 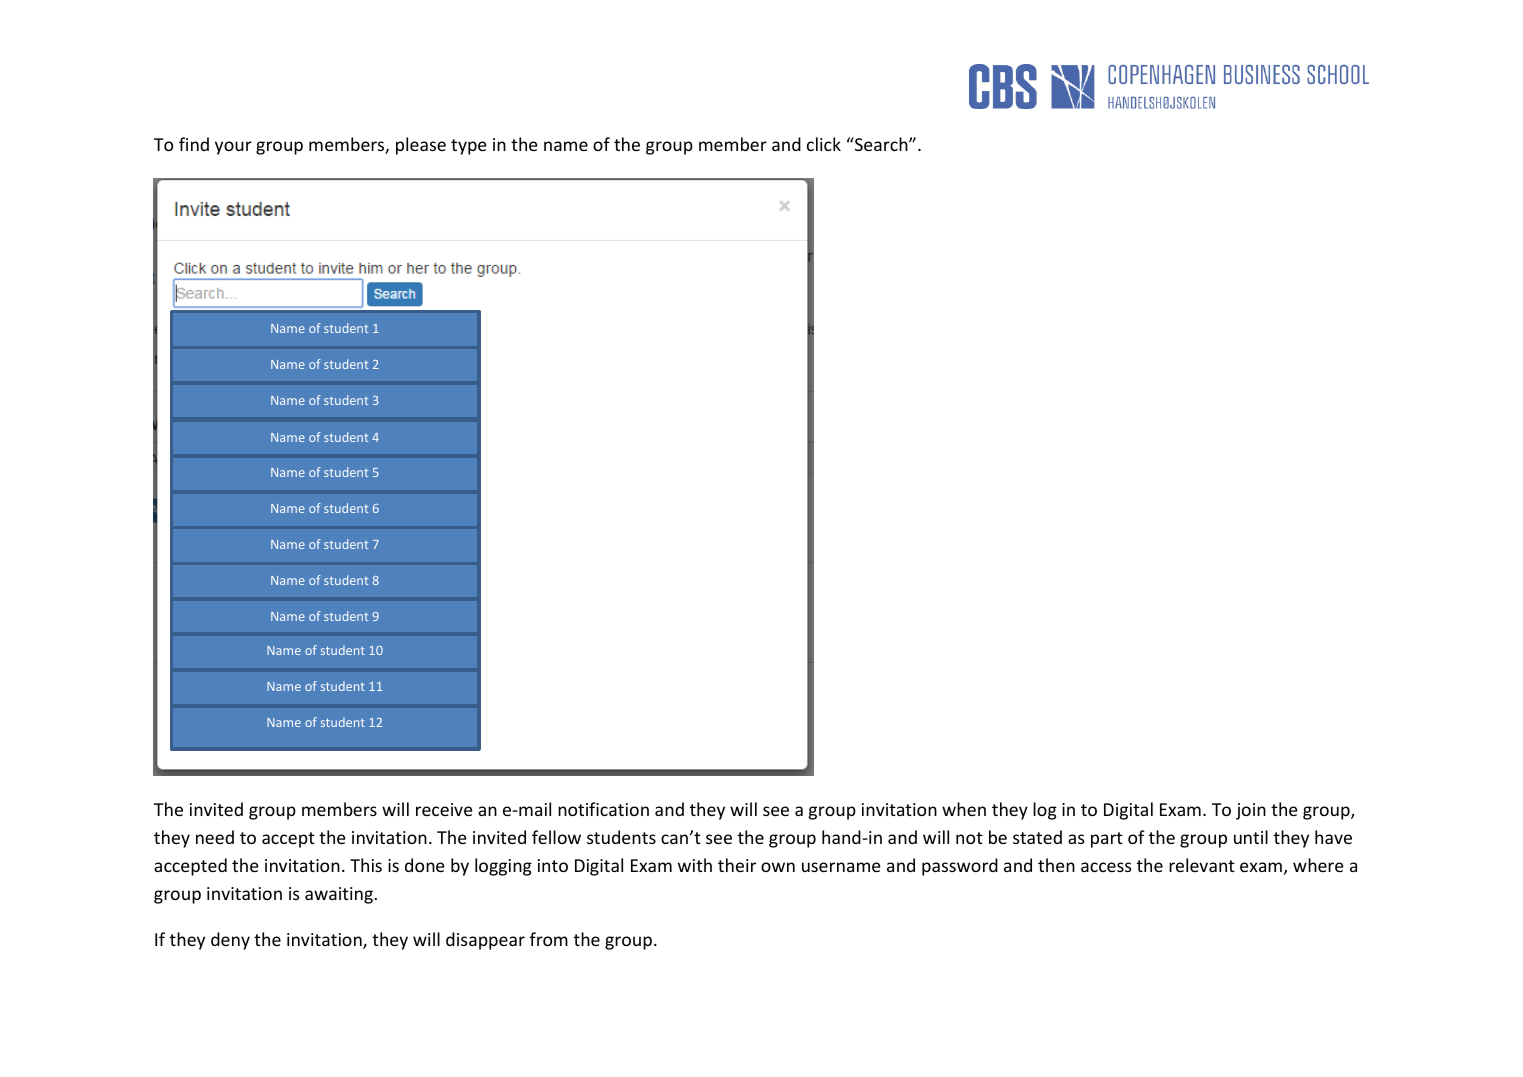 What do you see at coordinates (824, 144) in the screenshot?
I see `click` at bounding box center [824, 144].
